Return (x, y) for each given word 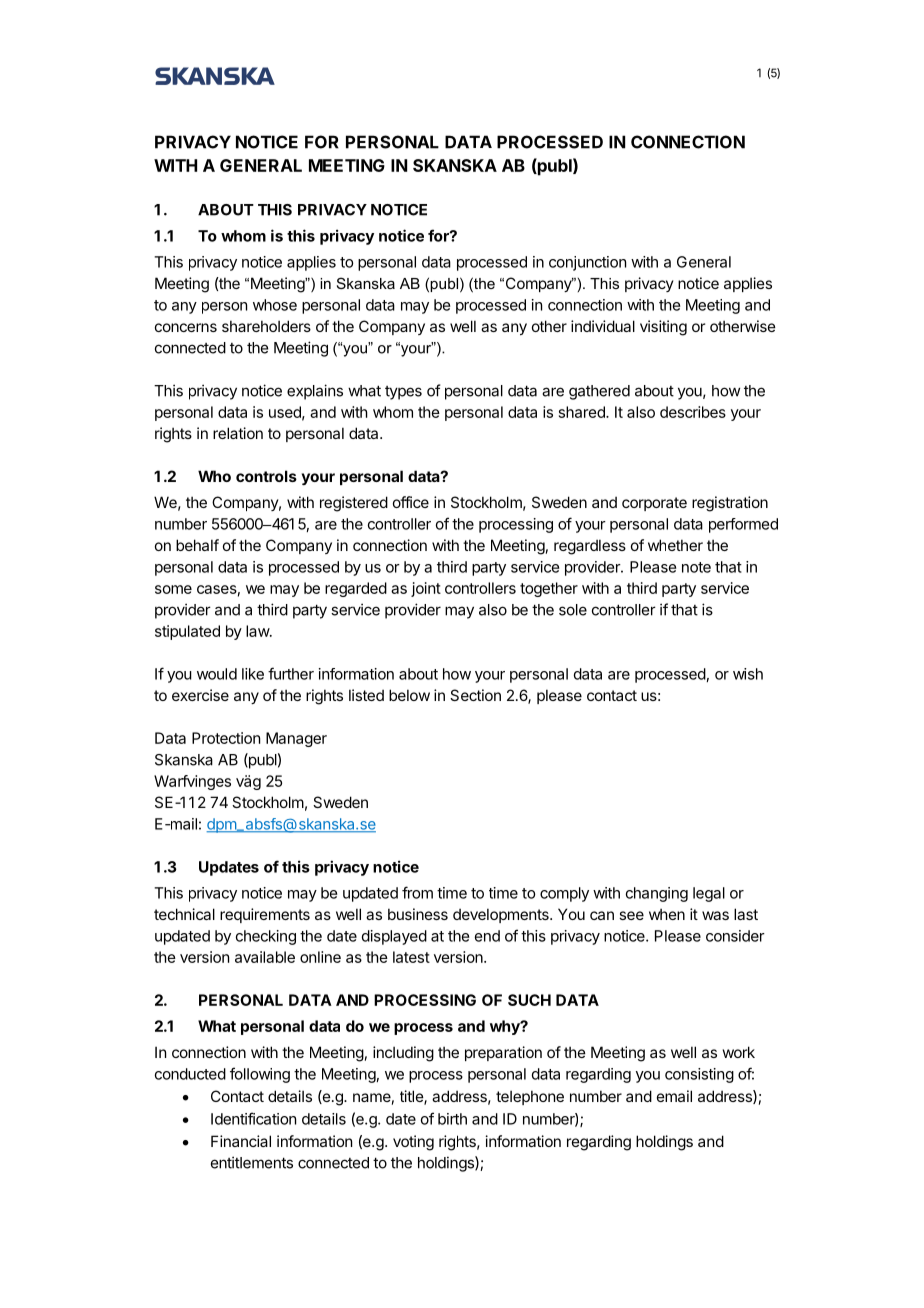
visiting (663, 328)
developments (502, 915)
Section (475, 695)
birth (452, 1119)
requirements (265, 915)
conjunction (587, 263)
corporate (654, 504)
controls (266, 476)
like (253, 674)
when (667, 914)
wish (748, 674)
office (411, 502)
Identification (253, 1118)
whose (275, 305)
